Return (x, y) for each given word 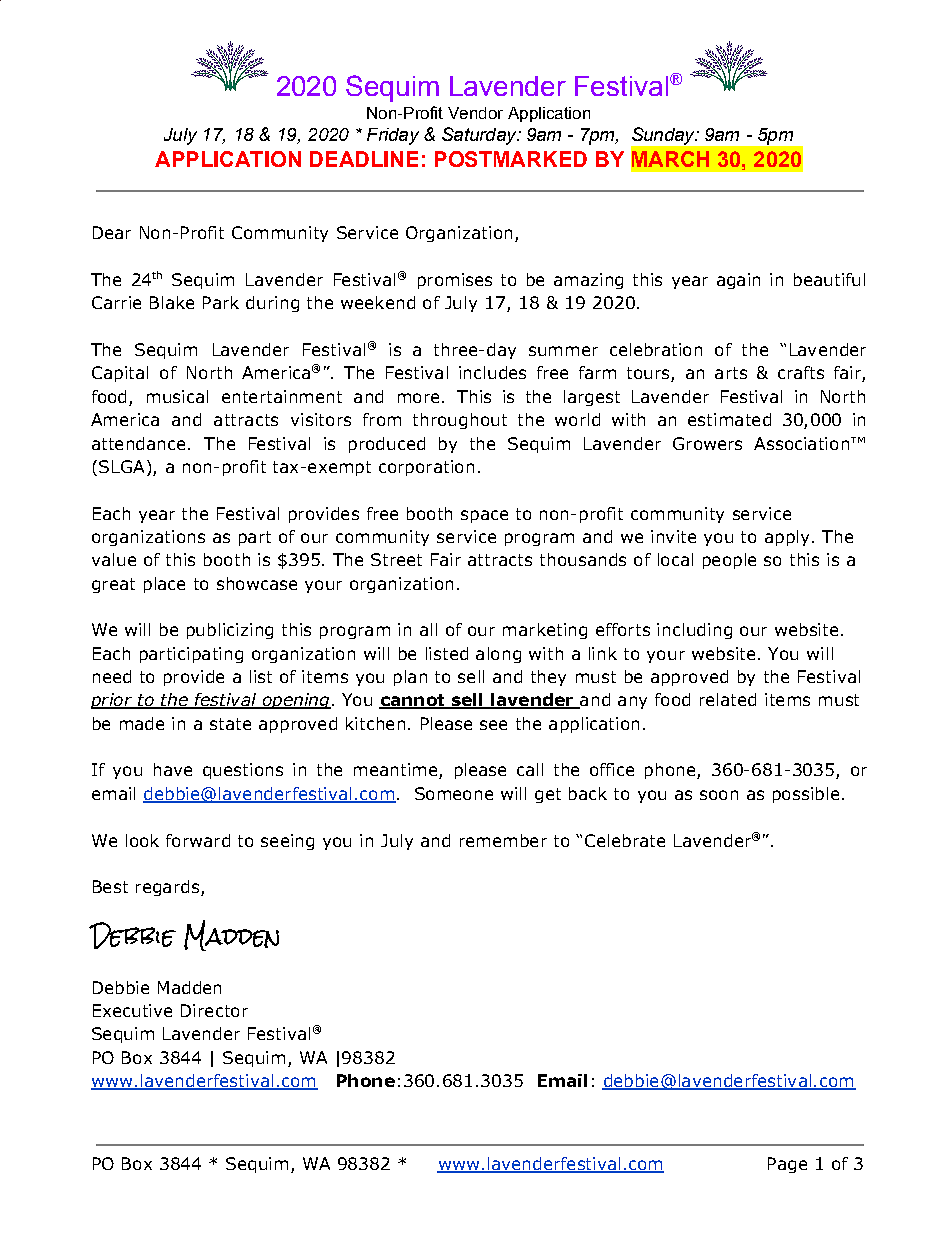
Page (787, 1165)
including (694, 631)
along (498, 655)
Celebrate (625, 840)
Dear (112, 232)
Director (214, 1010)
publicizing (230, 631)
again (738, 281)
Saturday (480, 136)
